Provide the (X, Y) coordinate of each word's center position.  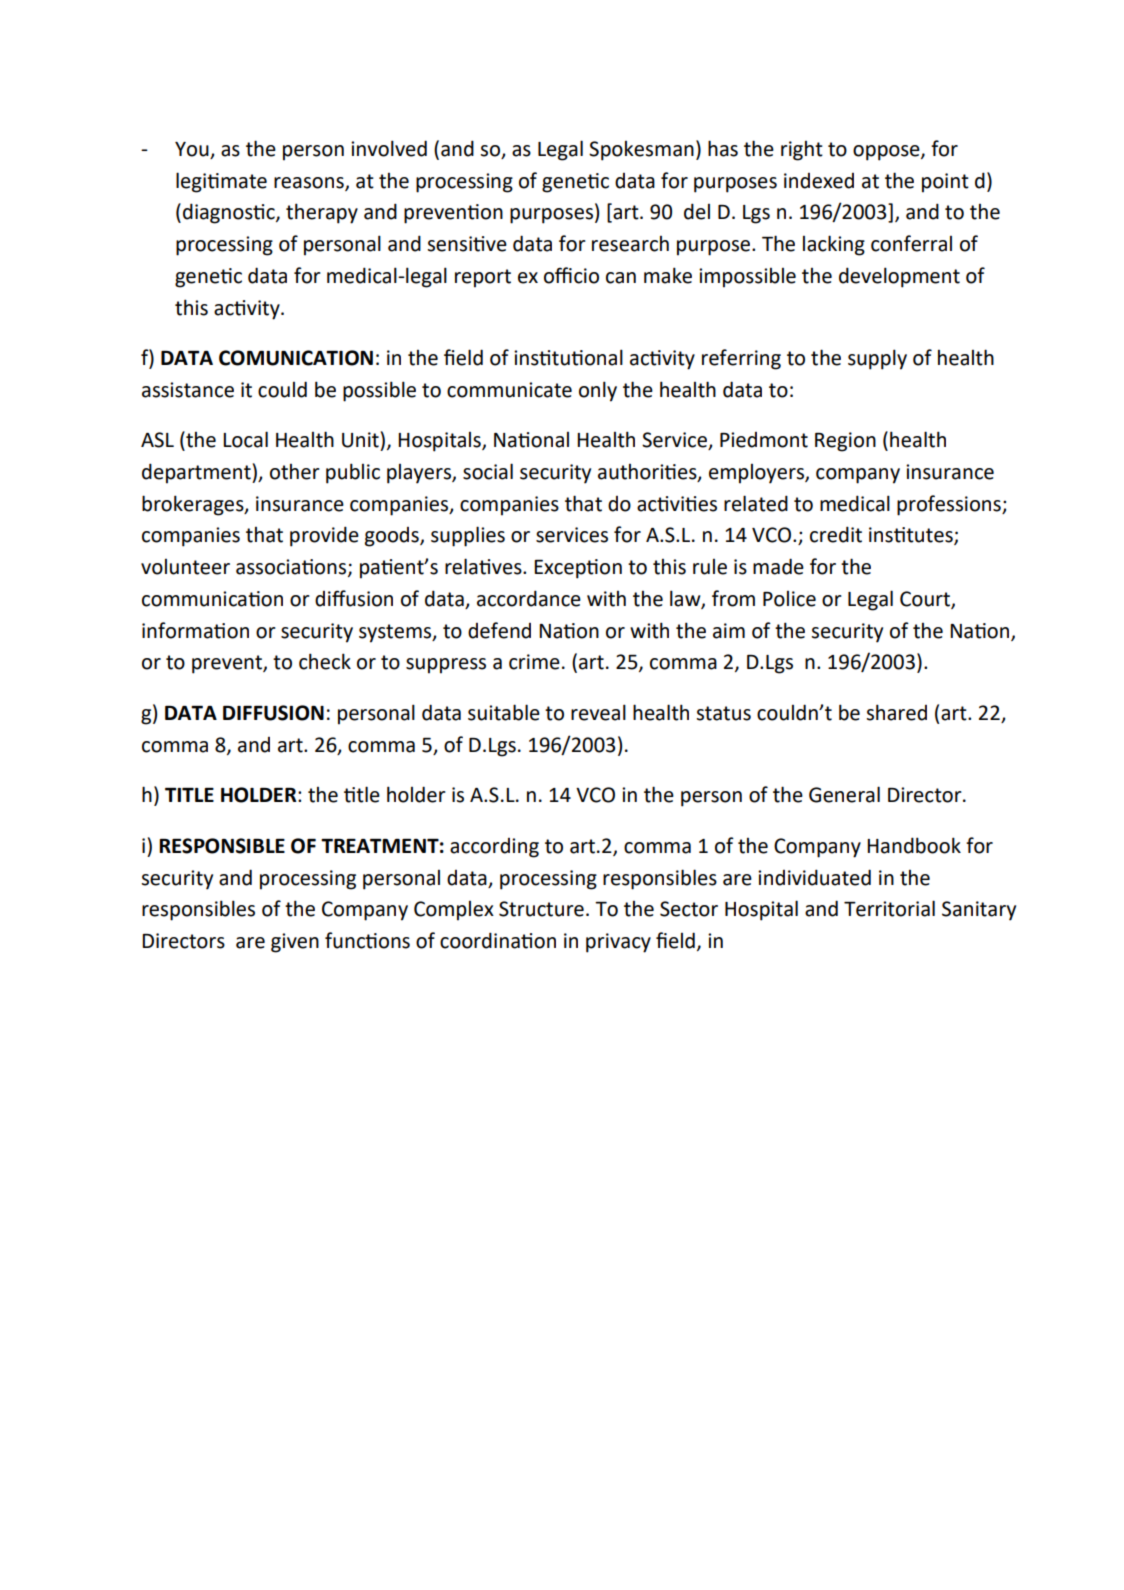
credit (836, 534)
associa (268, 567)
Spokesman (641, 151)
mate (244, 181)
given (295, 943)
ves (508, 569)
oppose (887, 153)
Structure (541, 909)
